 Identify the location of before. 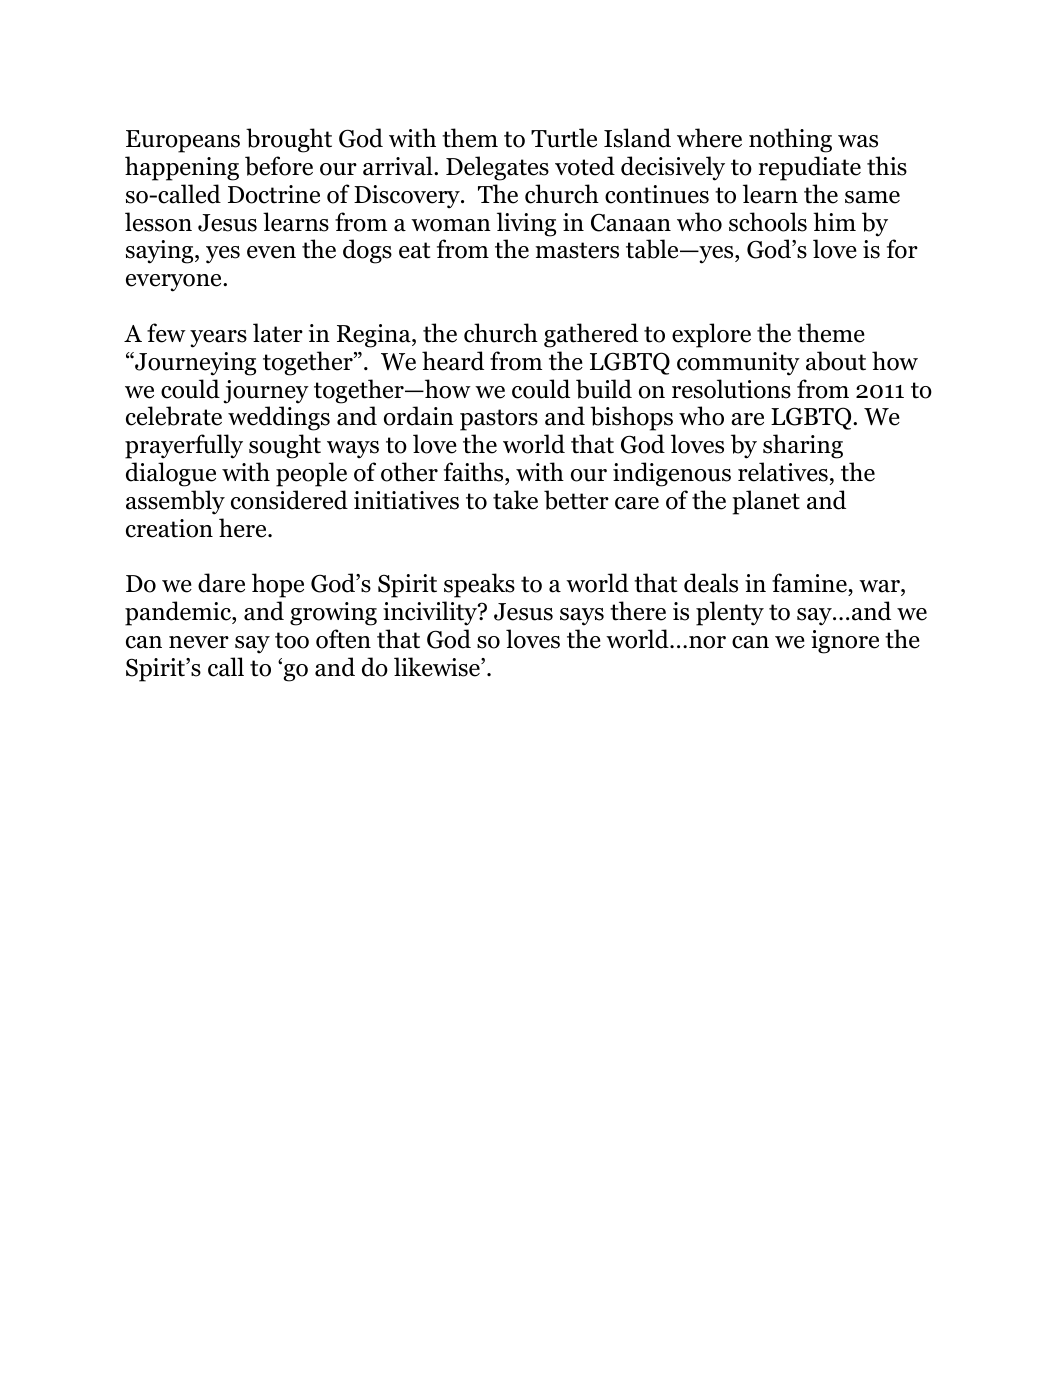
(279, 166).
